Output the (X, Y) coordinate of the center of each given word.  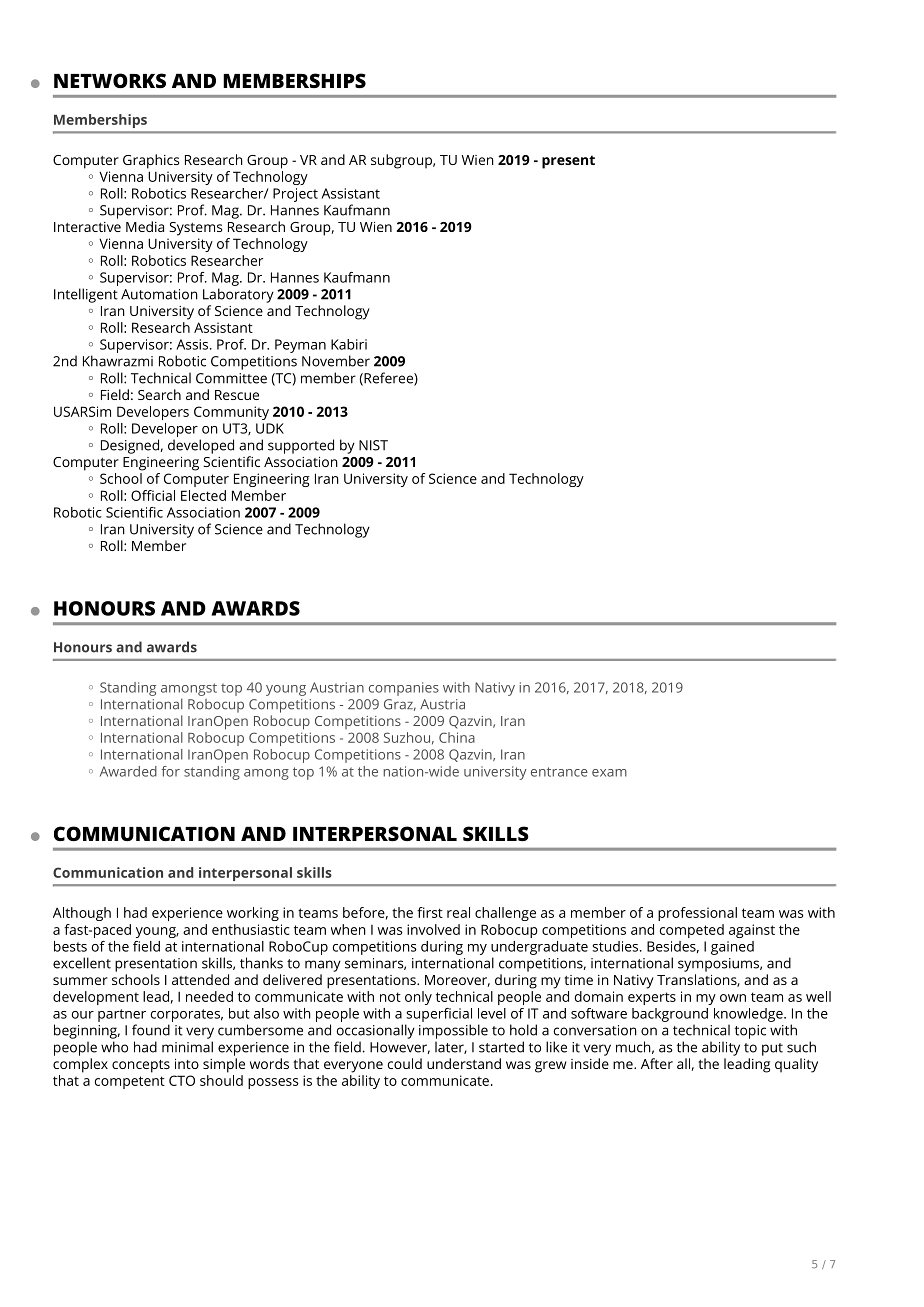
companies (404, 689)
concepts (141, 1066)
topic (750, 1032)
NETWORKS (110, 80)
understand (464, 1063)
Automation (159, 294)
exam (609, 773)
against (752, 931)
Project (295, 195)
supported (301, 446)
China (457, 737)
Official (153, 495)
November (336, 361)
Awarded (128, 771)
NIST (373, 445)
